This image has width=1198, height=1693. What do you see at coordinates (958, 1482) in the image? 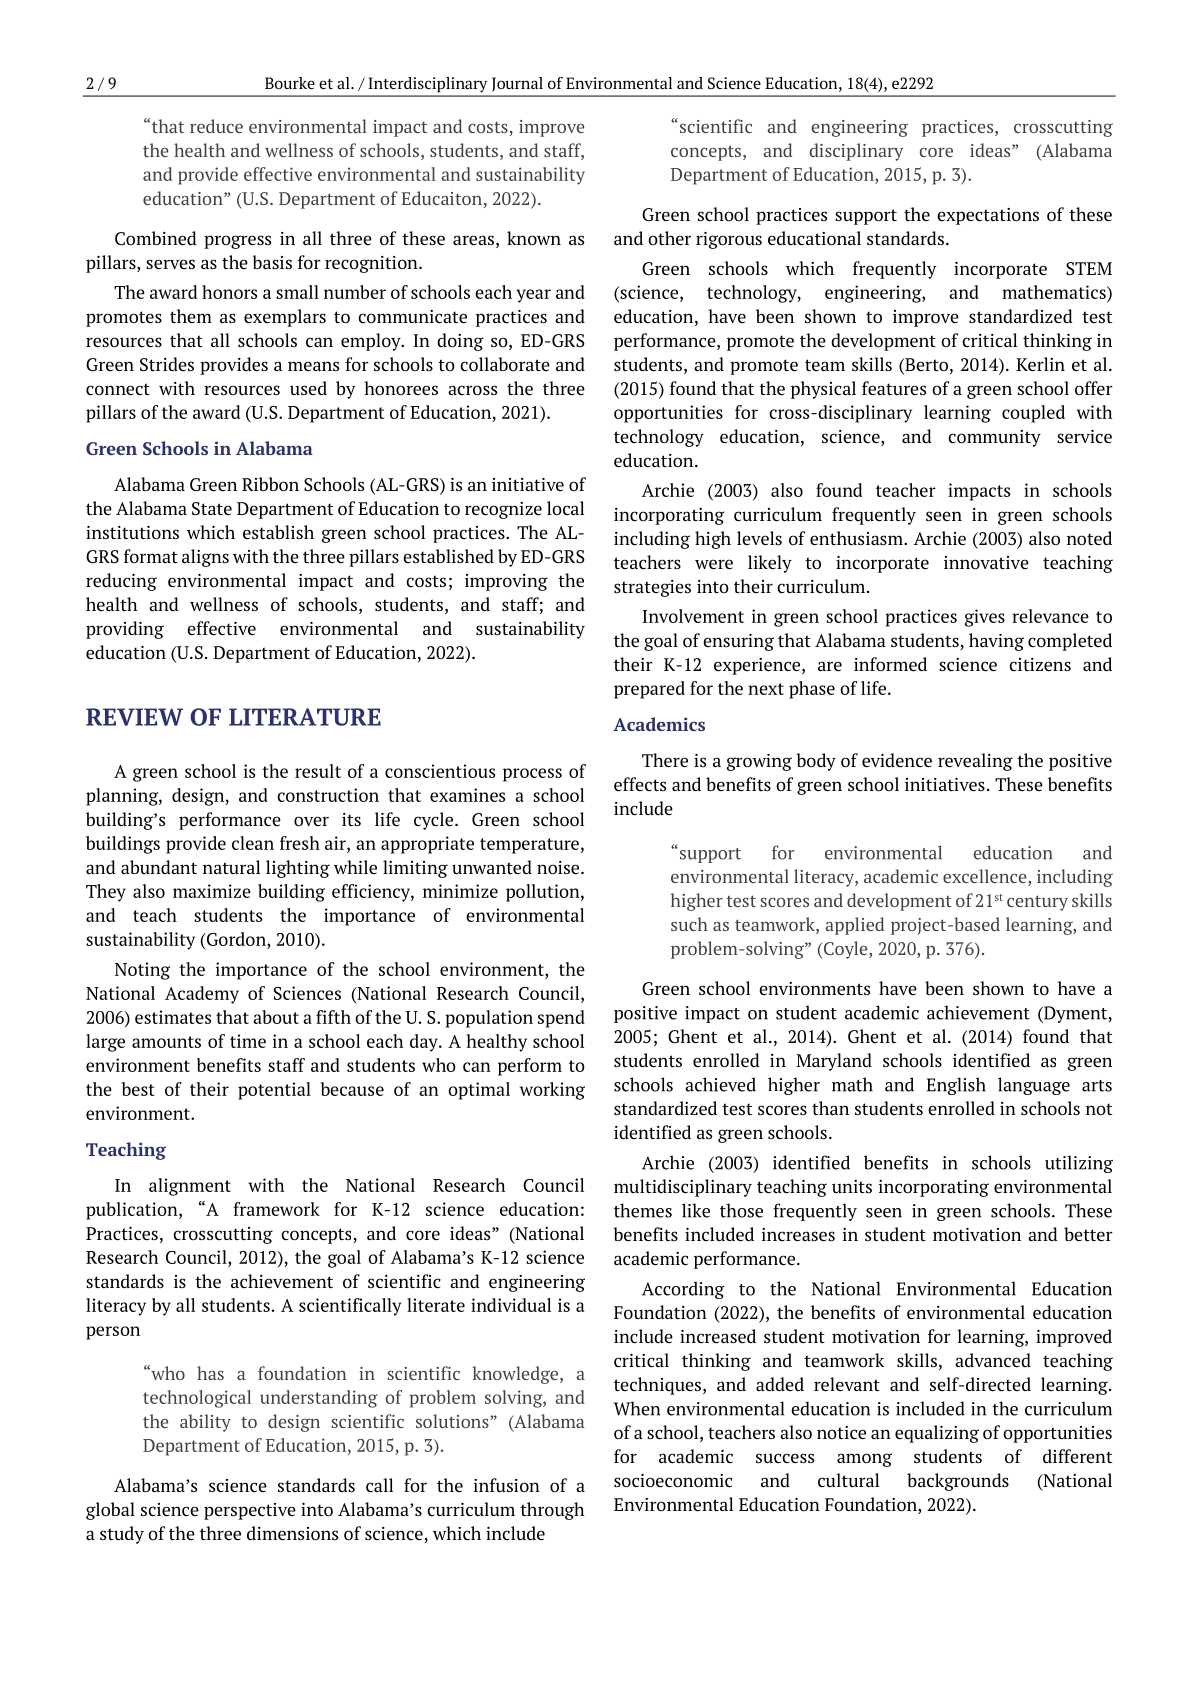
I see `backgrounds` at bounding box center [958, 1482].
